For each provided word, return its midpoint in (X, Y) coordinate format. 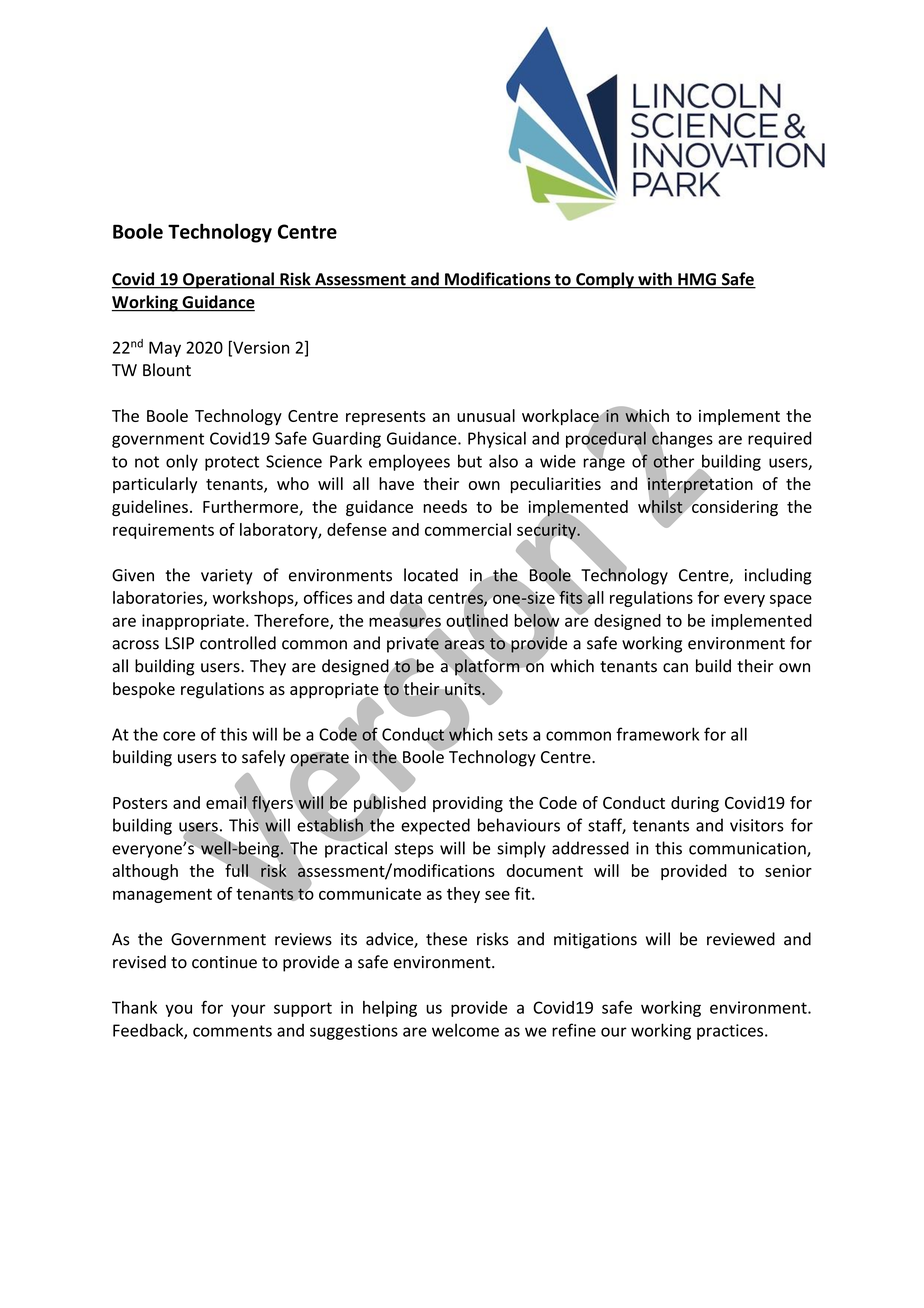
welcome (465, 1030)
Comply (605, 280)
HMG (697, 280)
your (248, 1010)
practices (731, 1032)
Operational (228, 280)
